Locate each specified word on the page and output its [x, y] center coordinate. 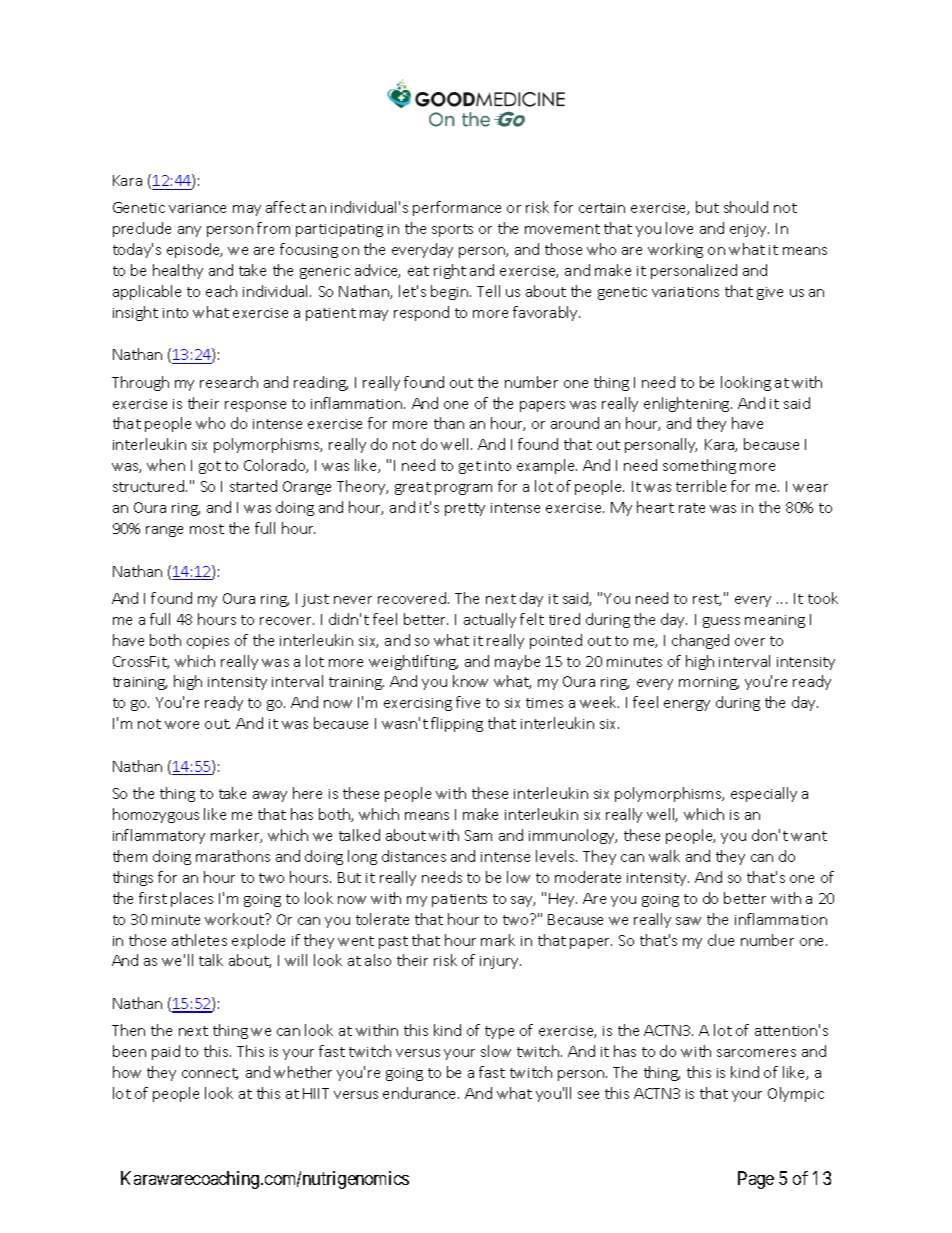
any [189, 231]
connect [210, 1074]
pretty [465, 509]
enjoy [749, 230]
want [809, 836]
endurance [421, 1093]
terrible [701, 486]
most [207, 529]
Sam [478, 835]
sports [452, 230]
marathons [233, 856]
